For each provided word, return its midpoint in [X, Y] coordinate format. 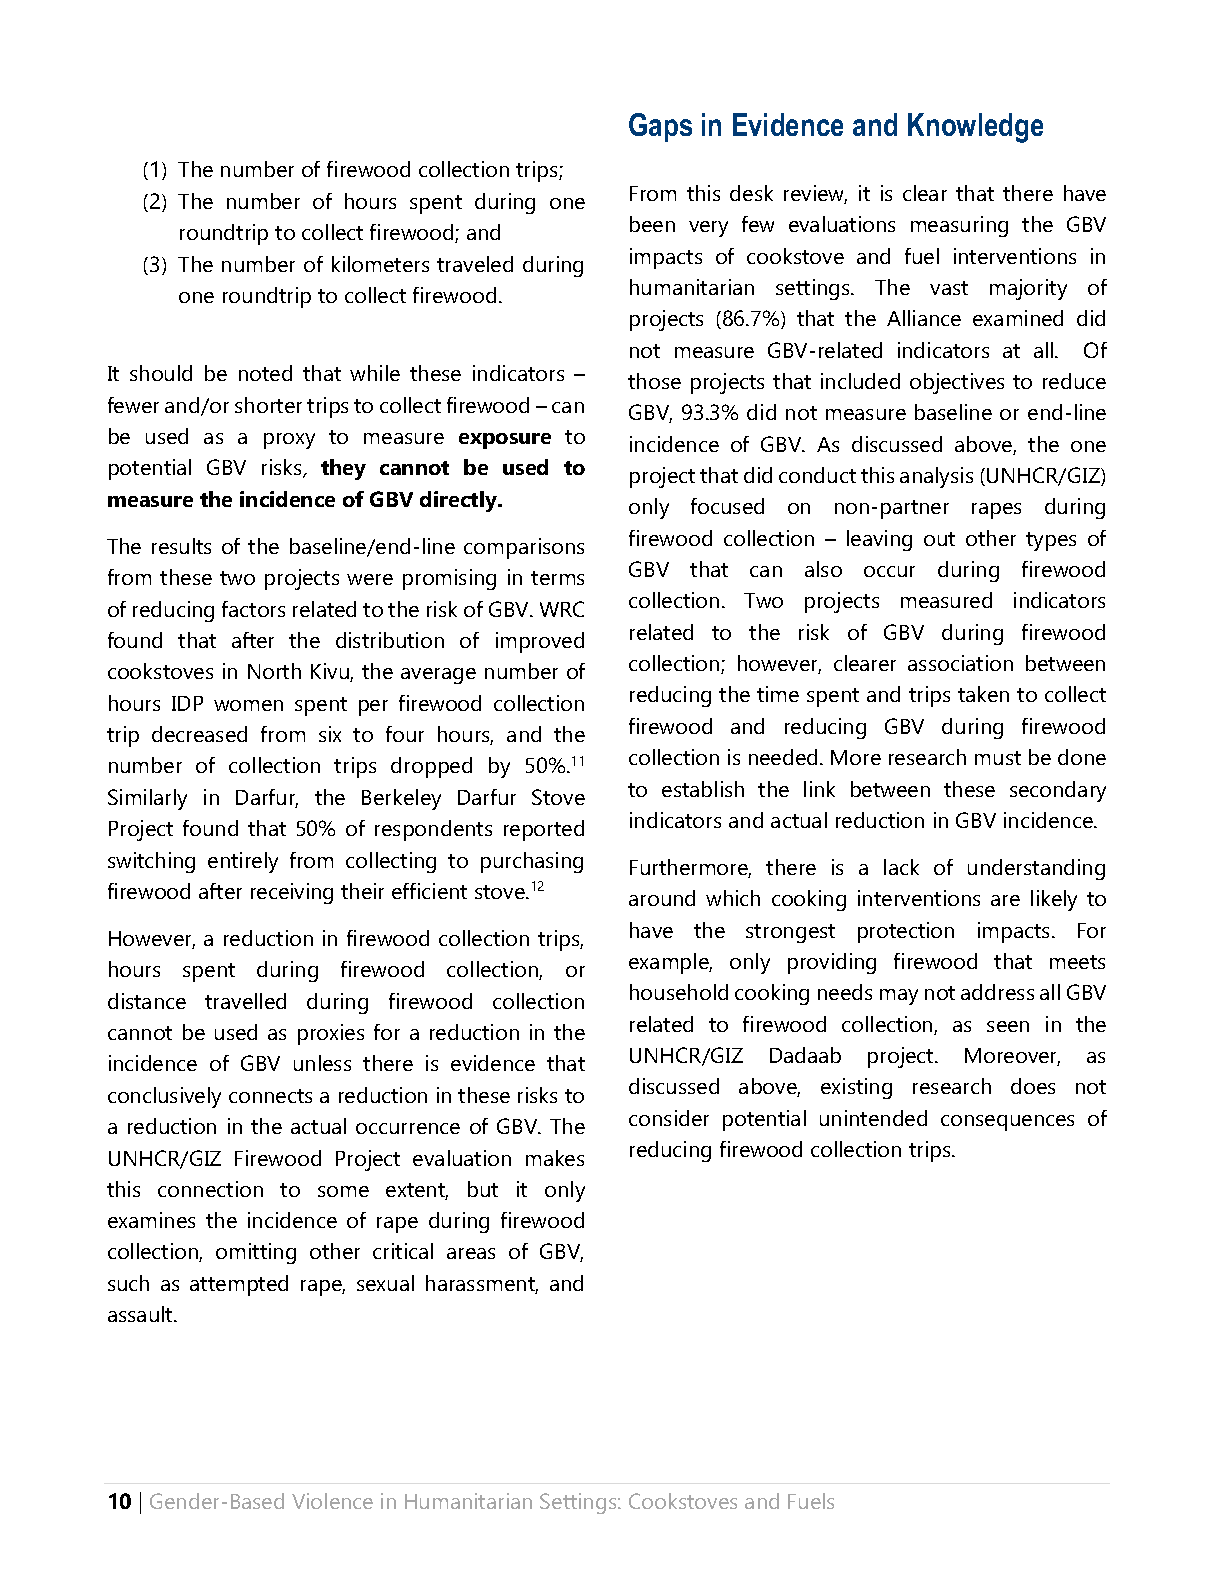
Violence [332, 1501]
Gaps [660, 127]
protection [906, 932]
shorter [268, 405]
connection [210, 1189]
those [654, 381]
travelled [245, 1001]
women [248, 705]
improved [540, 642]
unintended [873, 1118]
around [662, 898]
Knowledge [975, 128]
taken [983, 694]
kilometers [380, 264]
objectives [957, 383]
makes [555, 1158]
